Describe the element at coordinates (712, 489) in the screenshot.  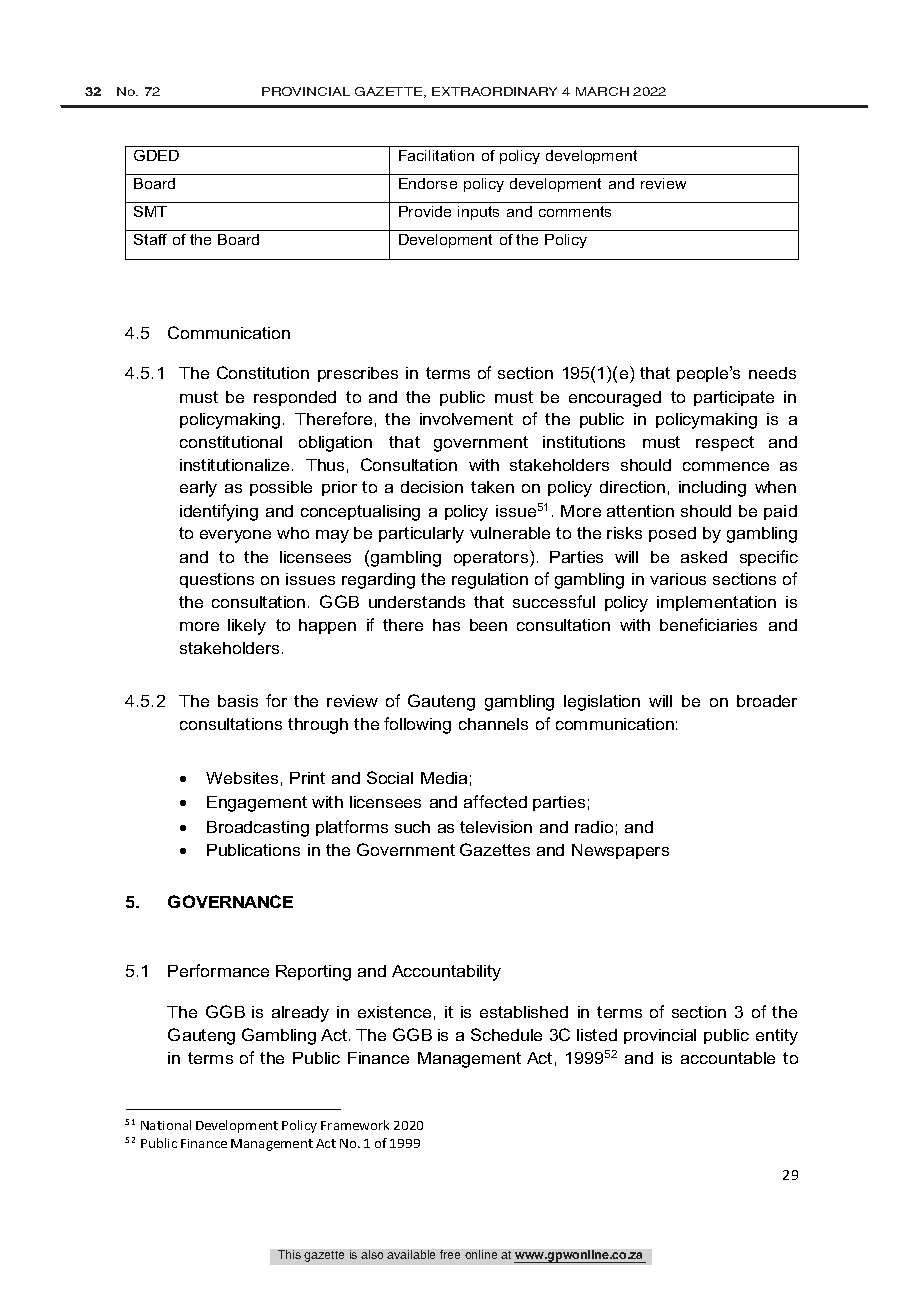
I see `including` at that location.
